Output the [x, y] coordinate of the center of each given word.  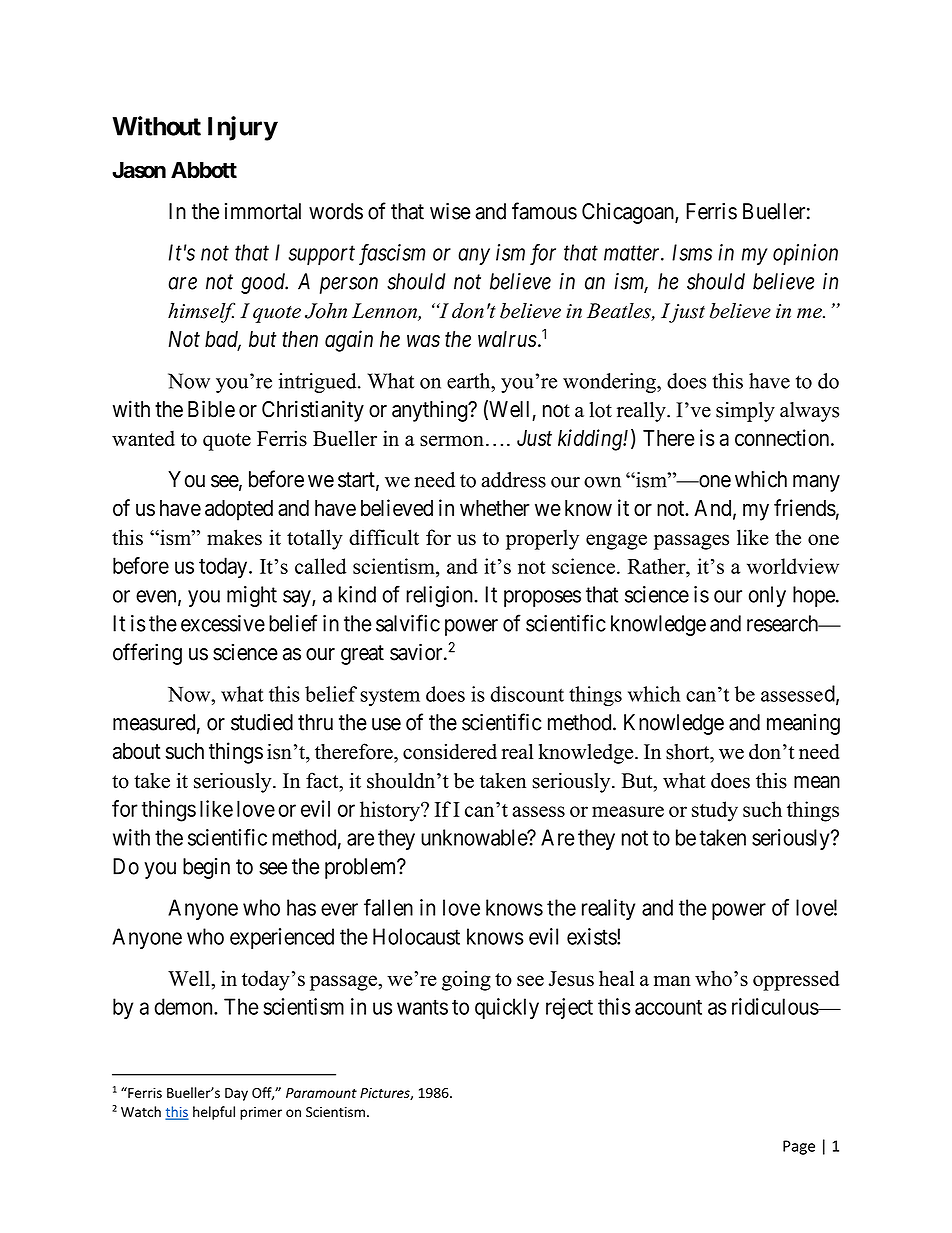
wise [450, 211]
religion [439, 596]
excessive [223, 623]
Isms [692, 252]
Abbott [204, 170]
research [784, 623]
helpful [214, 1113]
